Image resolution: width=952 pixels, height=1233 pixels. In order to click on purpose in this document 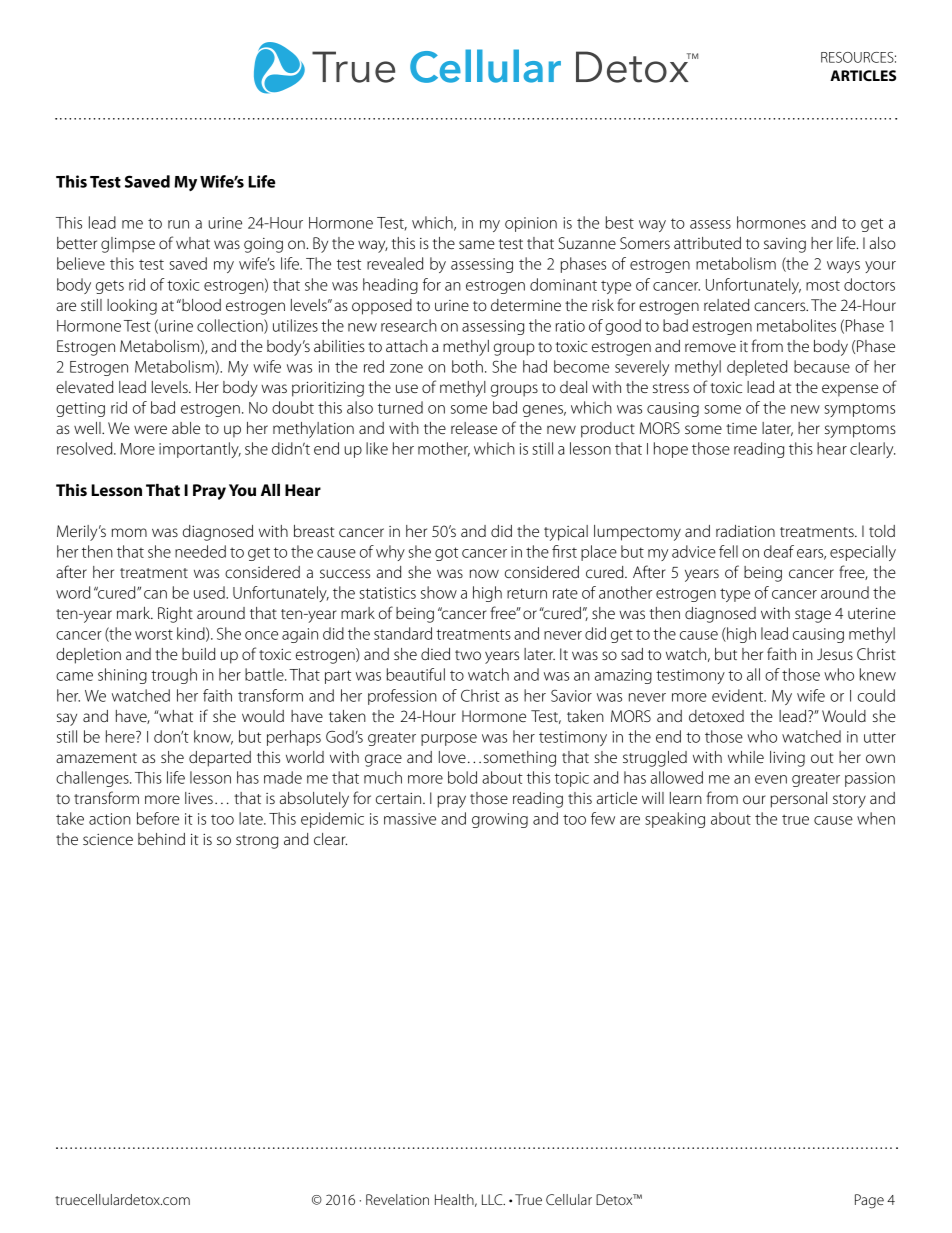, I will do `click(449, 740)`.
